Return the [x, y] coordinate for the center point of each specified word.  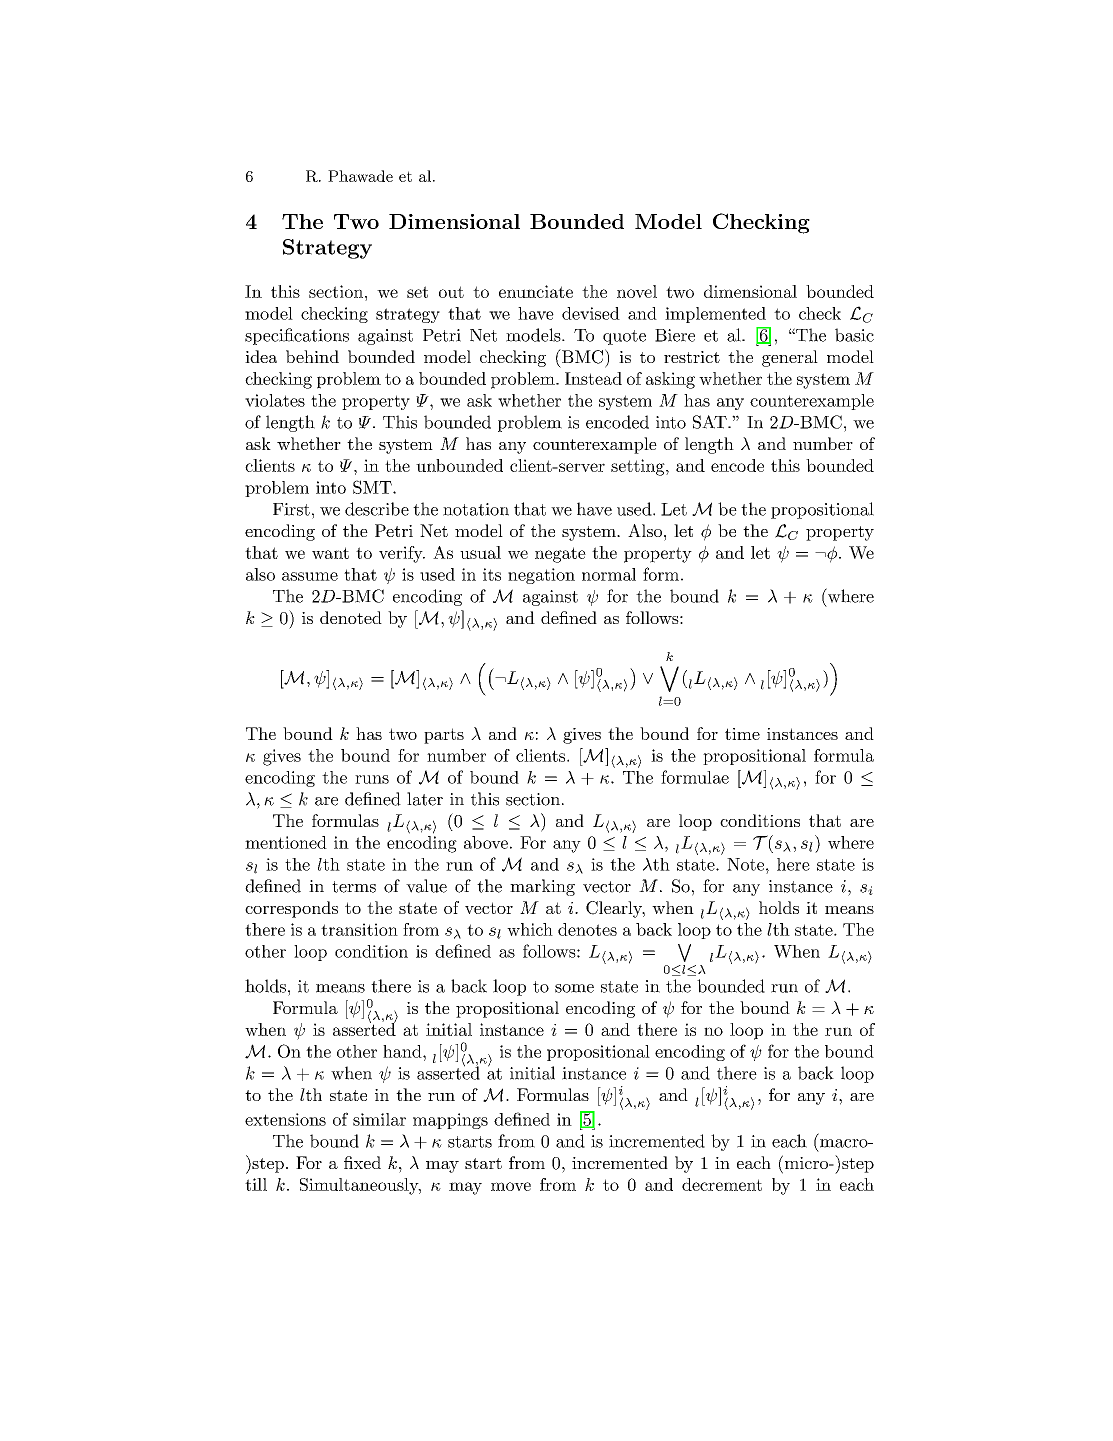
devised [591, 313]
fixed [362, 1162]
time [742, 734]
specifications [297, 336]
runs [372, 779]
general [790, 358]
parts [444, 736]
